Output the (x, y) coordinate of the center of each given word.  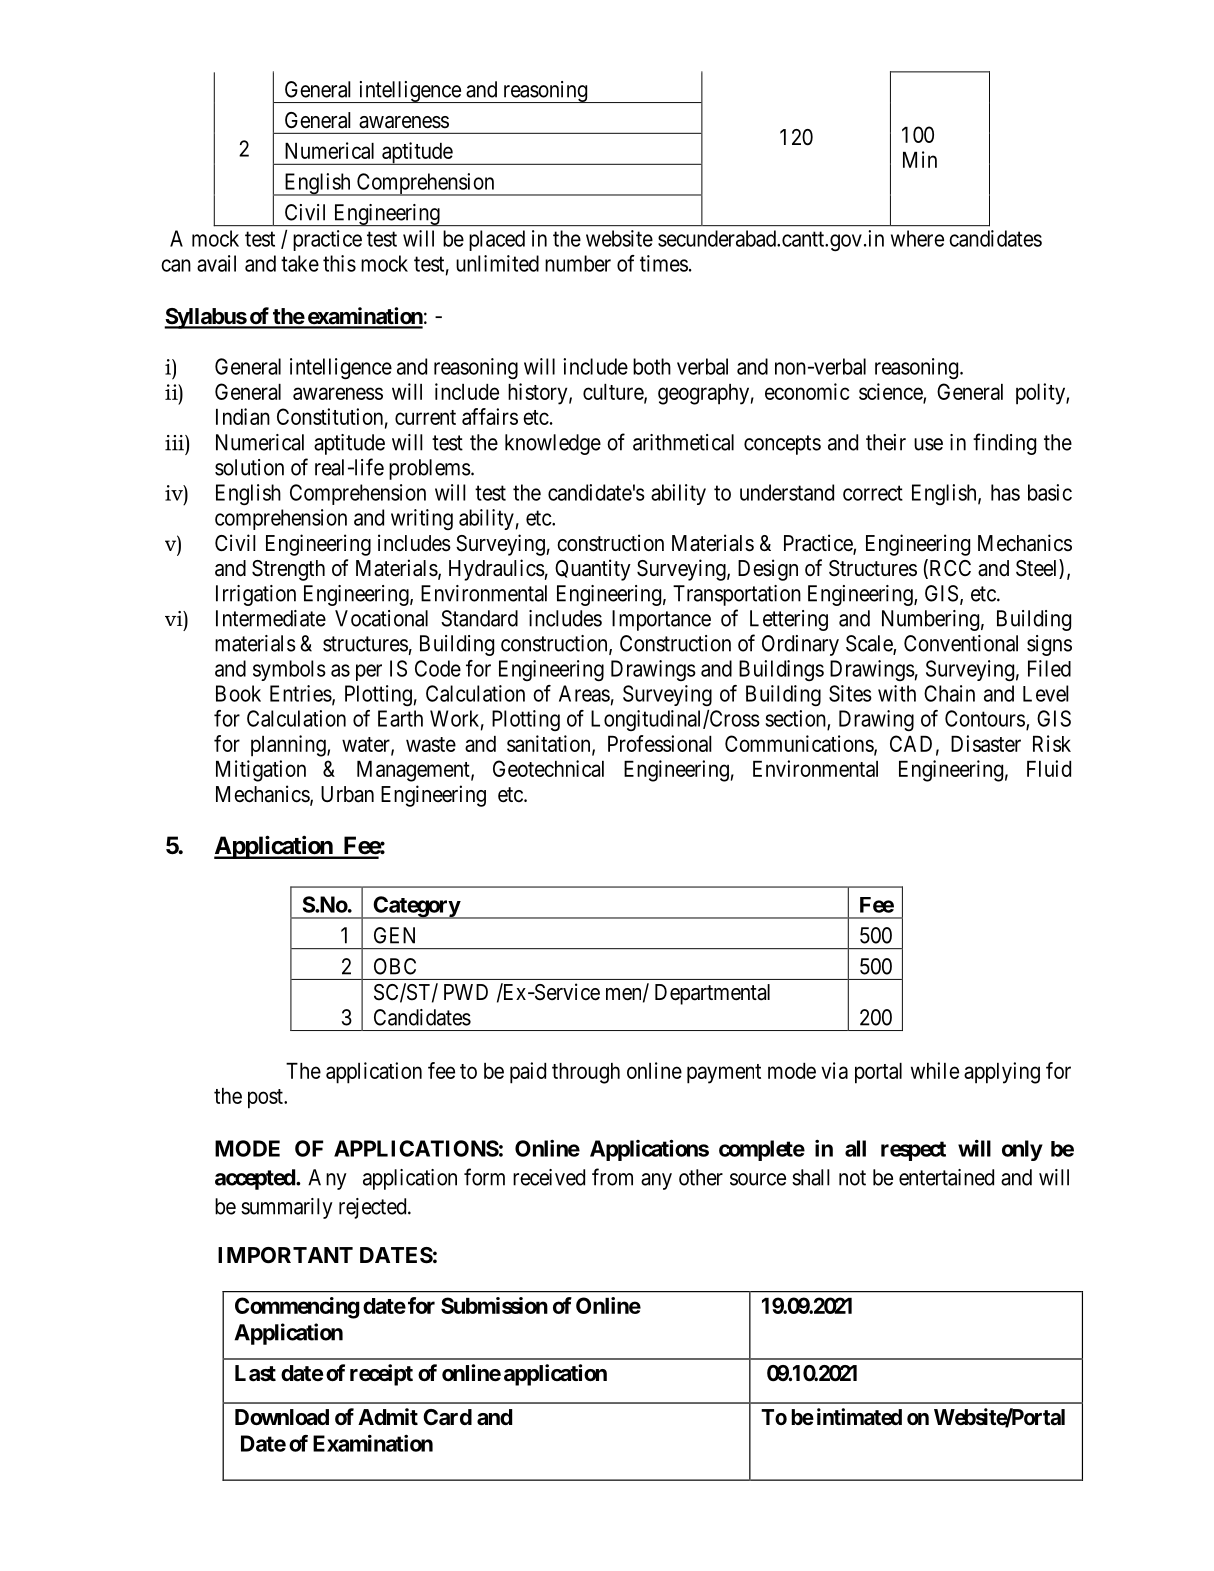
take (300, 263)
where (917, 238)
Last (255, 1373)
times (664, 263)
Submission (494, 1305)
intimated (859, 1416)
